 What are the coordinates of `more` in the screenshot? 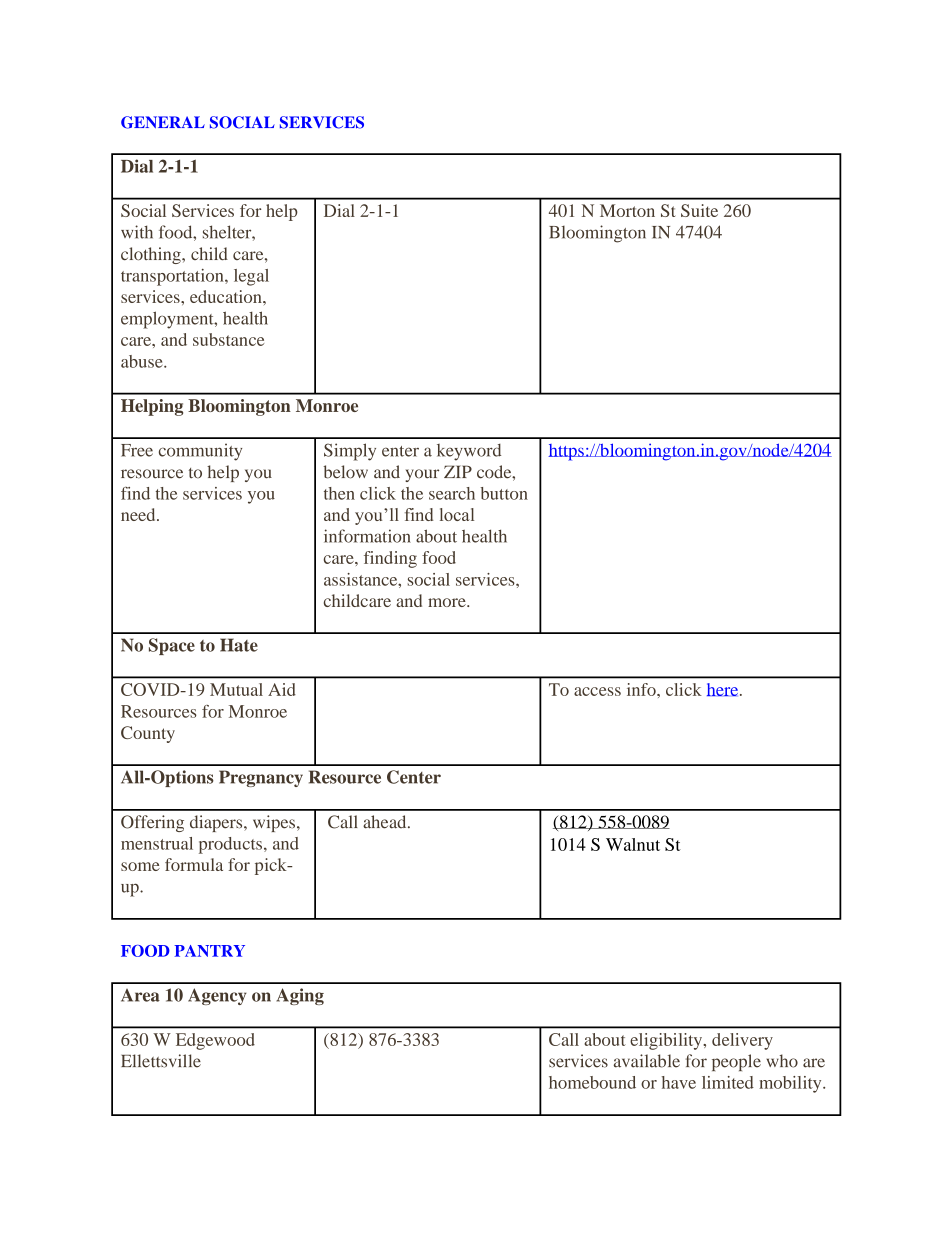 It's located at (448, 602).
